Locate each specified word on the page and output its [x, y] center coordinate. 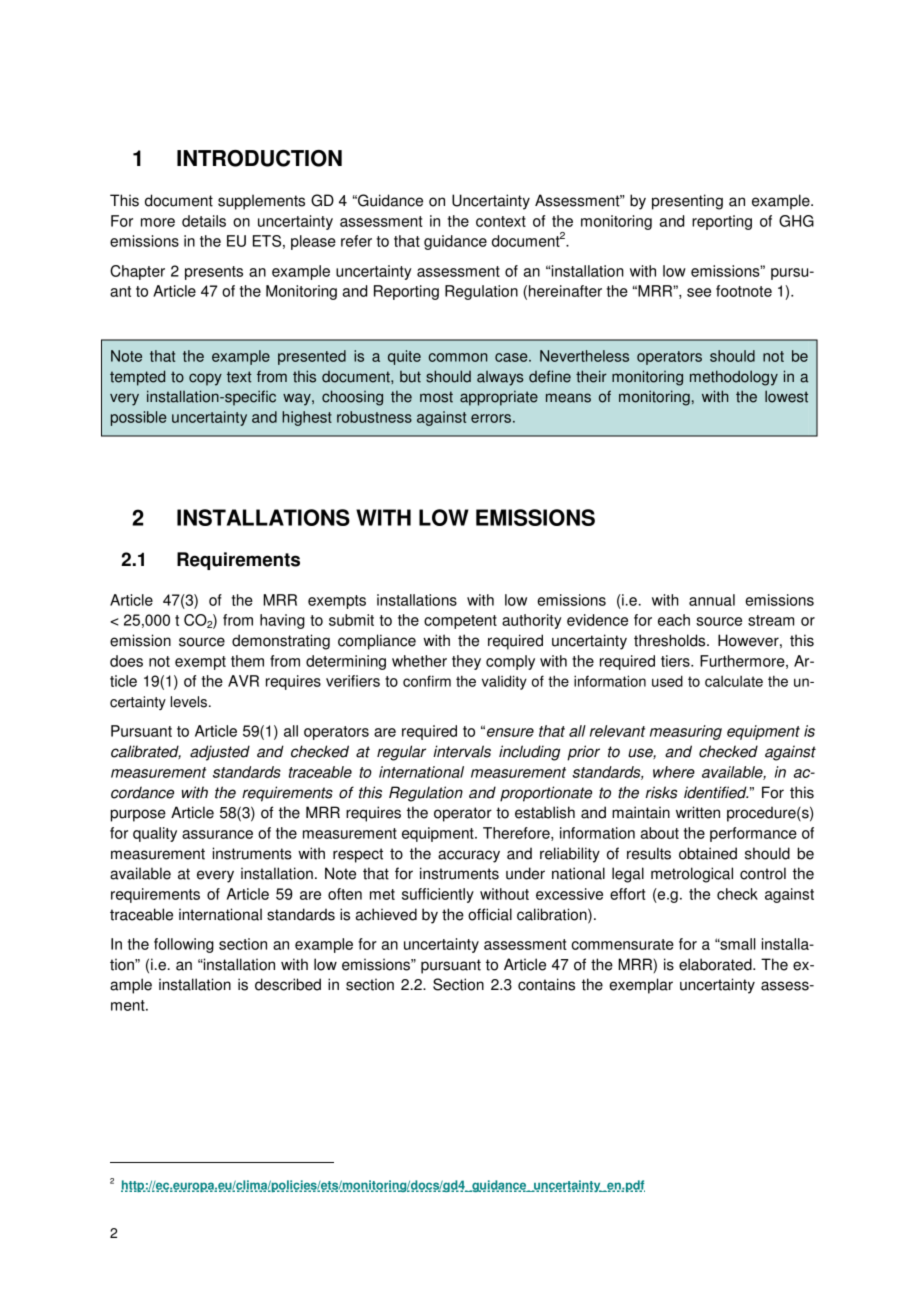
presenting [687, 202]
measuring [686, 732]
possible [139, 418]
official [490, 914]
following [184, 945]
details [204, 221]
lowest [786, 396]
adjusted [220, 753]
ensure [510, 732]
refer [356, 241]
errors [491, 418]
